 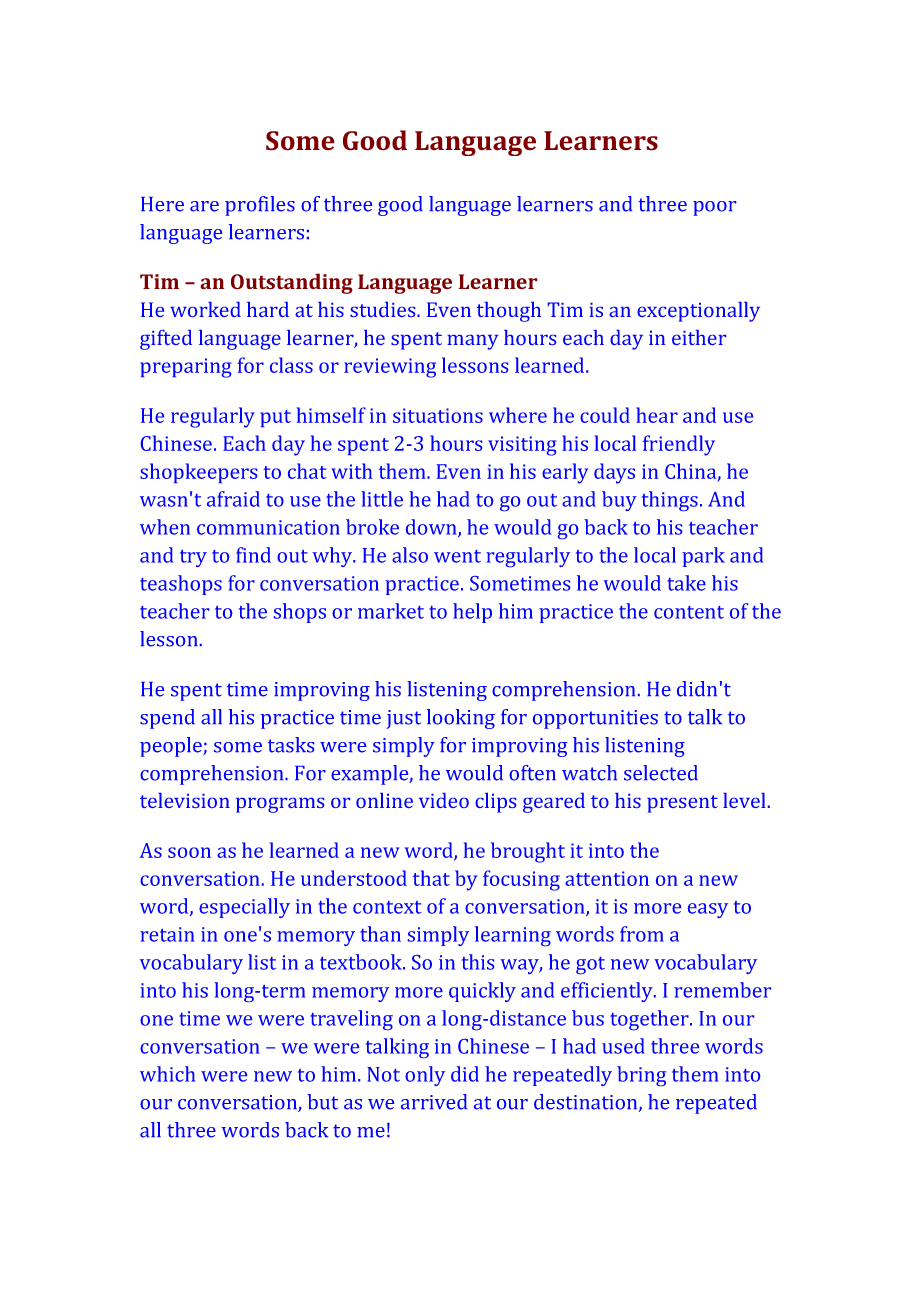 I want to click on though, so click(x=509, y=312).
